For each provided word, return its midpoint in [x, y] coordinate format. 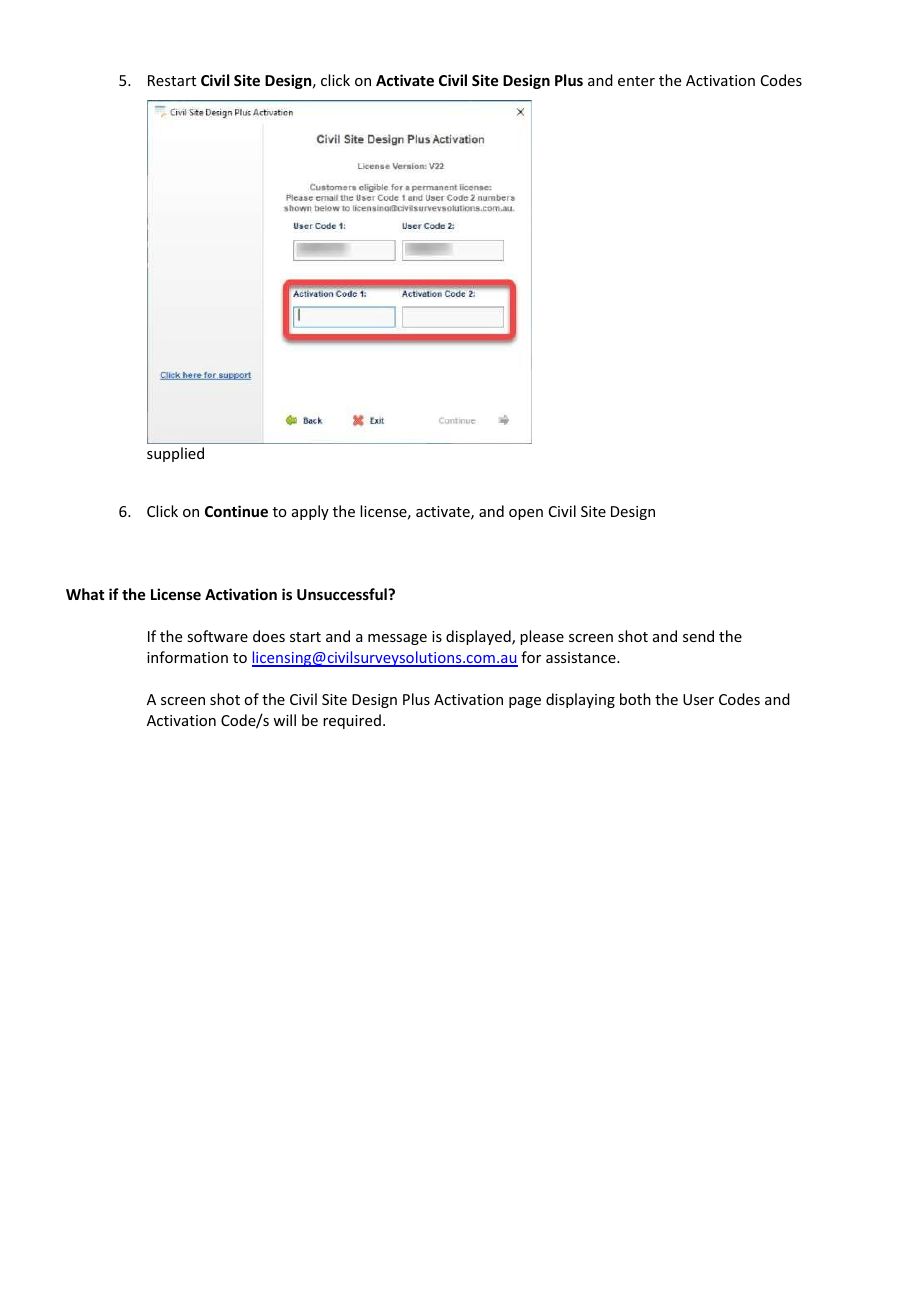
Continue [236, 511]
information [187, 657]
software [217, 636]
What [85, 594]
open [526, 514]
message [397, 639]
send [698, 636]
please [542, 637]
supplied [175, 454]
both [635, 699]
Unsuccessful [343, 594]
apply [310, 512]
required [352, 721]
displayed [479, 637]
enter [636, 81]
